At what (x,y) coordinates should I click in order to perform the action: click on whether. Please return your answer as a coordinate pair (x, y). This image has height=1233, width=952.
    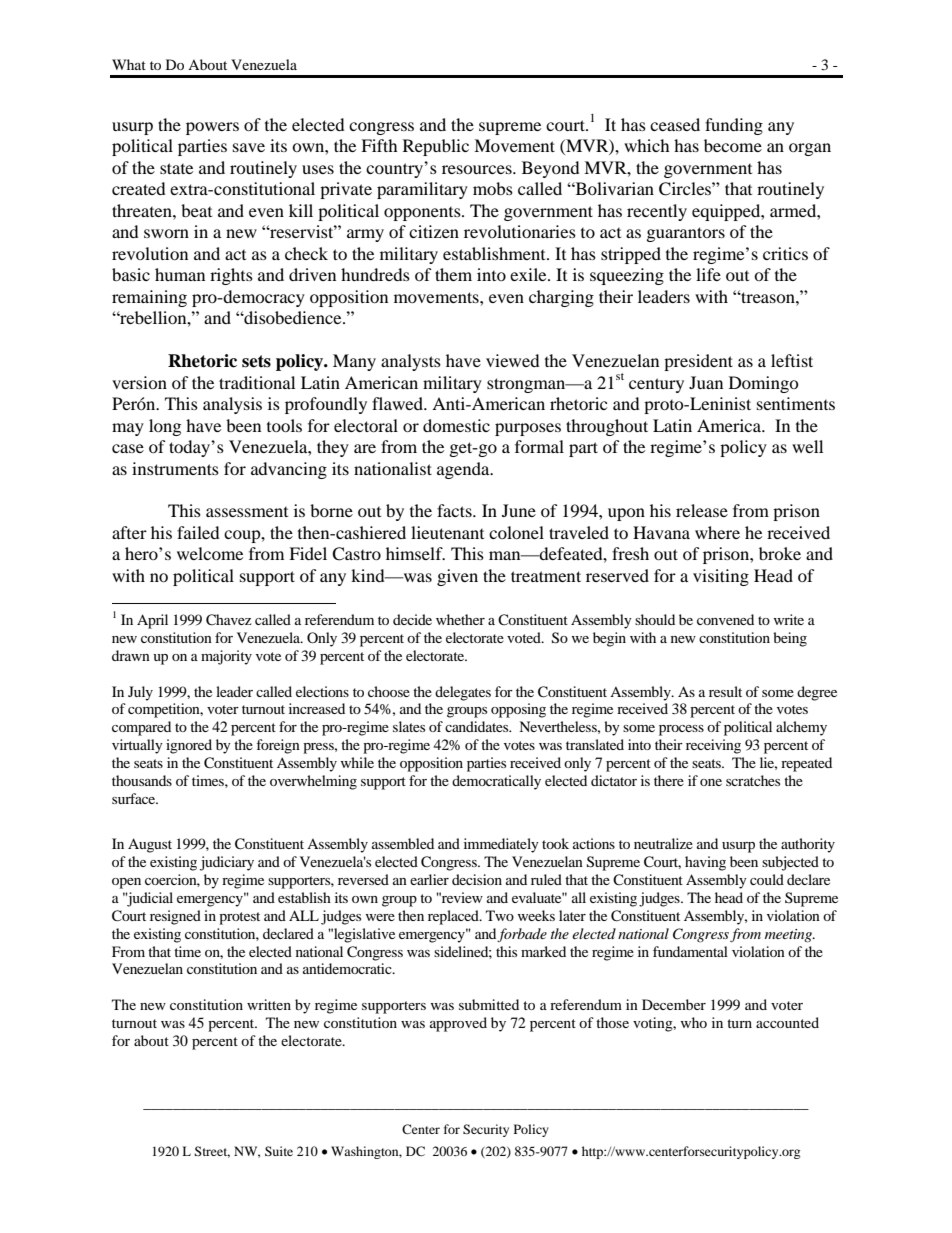
    Looking at the image, I should click on (460, 619).
